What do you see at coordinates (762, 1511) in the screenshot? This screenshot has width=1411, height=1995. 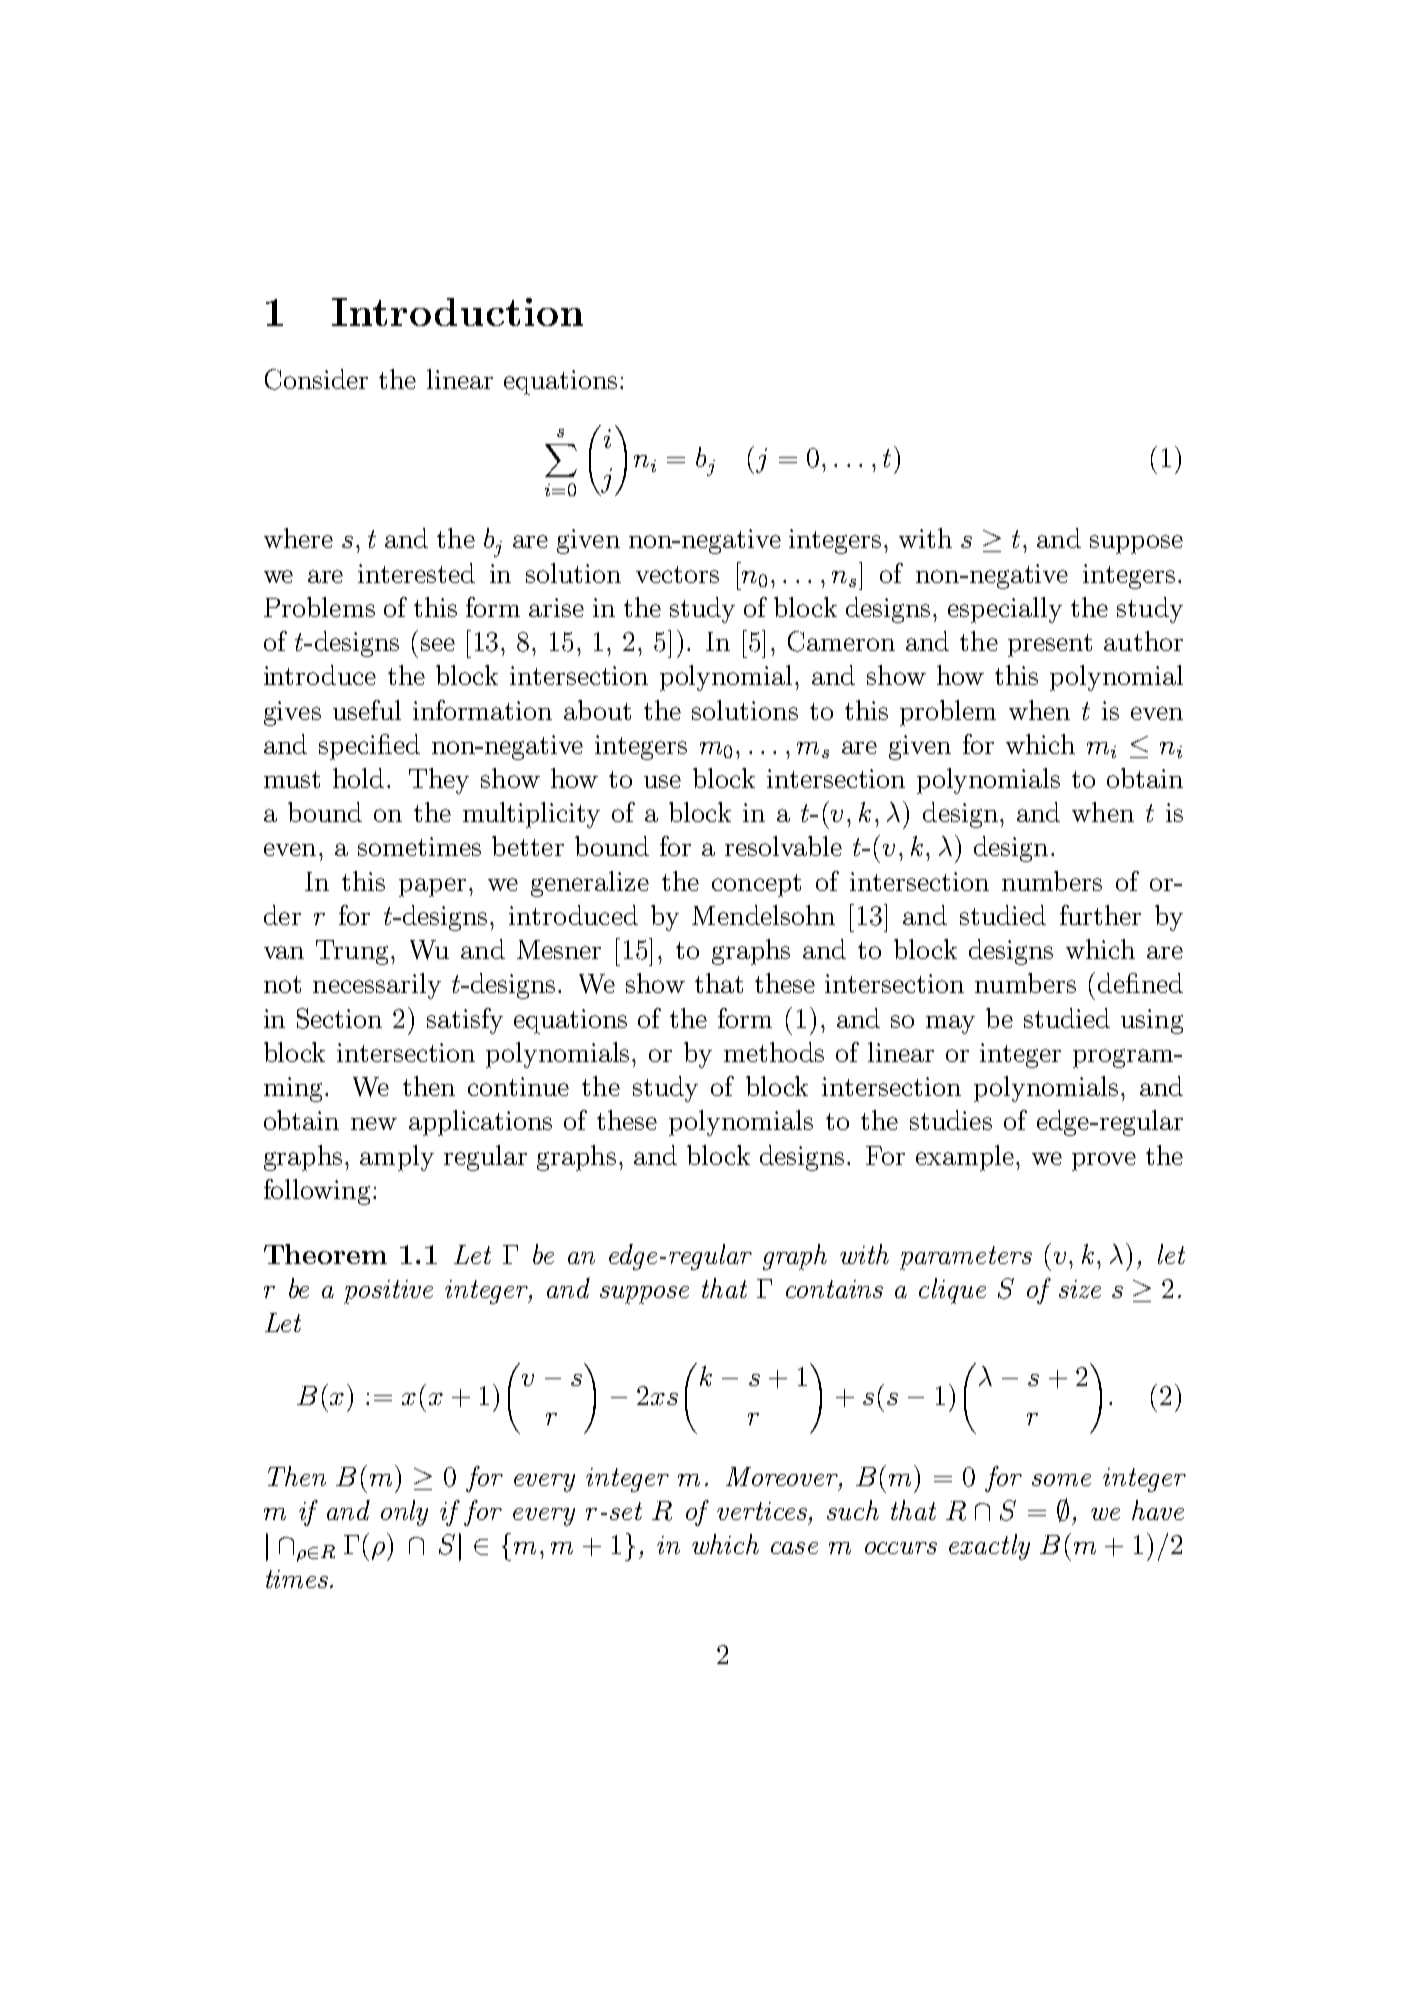 I see `vertices` at bounding box center [762, 1511].
